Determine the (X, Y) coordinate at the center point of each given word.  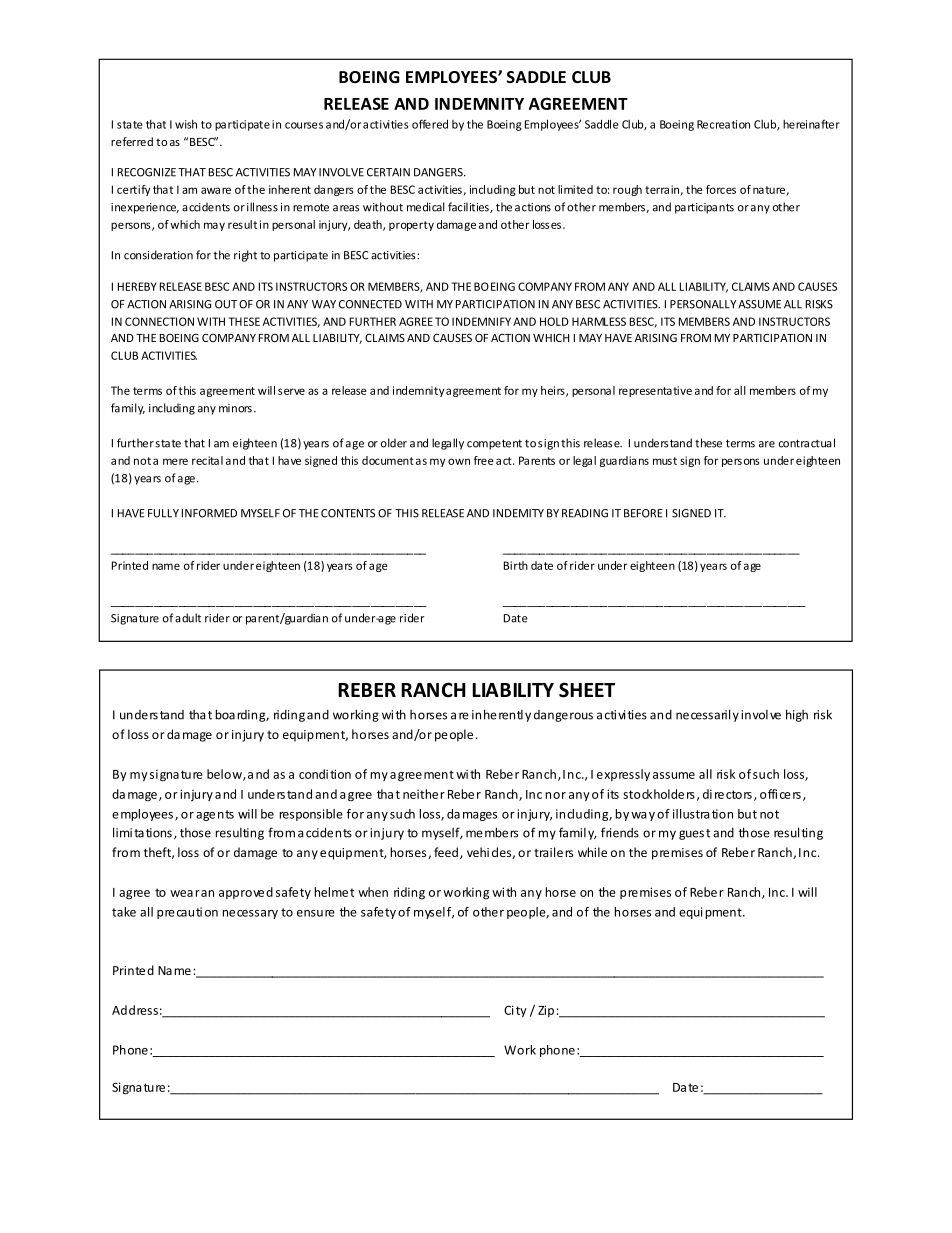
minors (235, 408)
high (797, 715)
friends (620, 832)
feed (446, 852)
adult (188, 618)
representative (655, 391)
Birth (516, 565)
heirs (554, 391)
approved (246, 893)
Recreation (723, 124)
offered (430, 124)
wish (186, 124)
